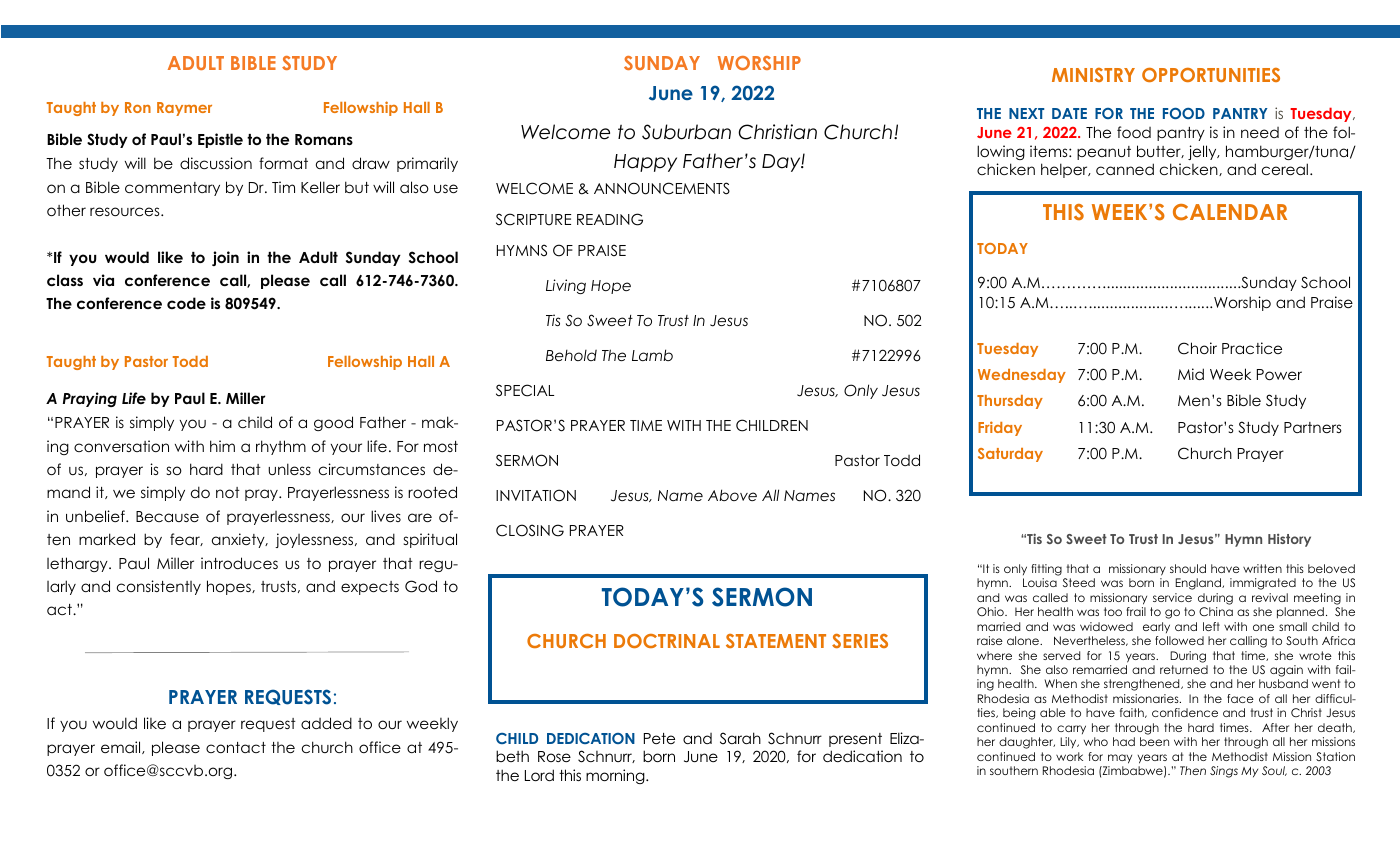 The height and width of the screenshot is (850, 1400). I want to click on Partners, so click(1313, 427).
